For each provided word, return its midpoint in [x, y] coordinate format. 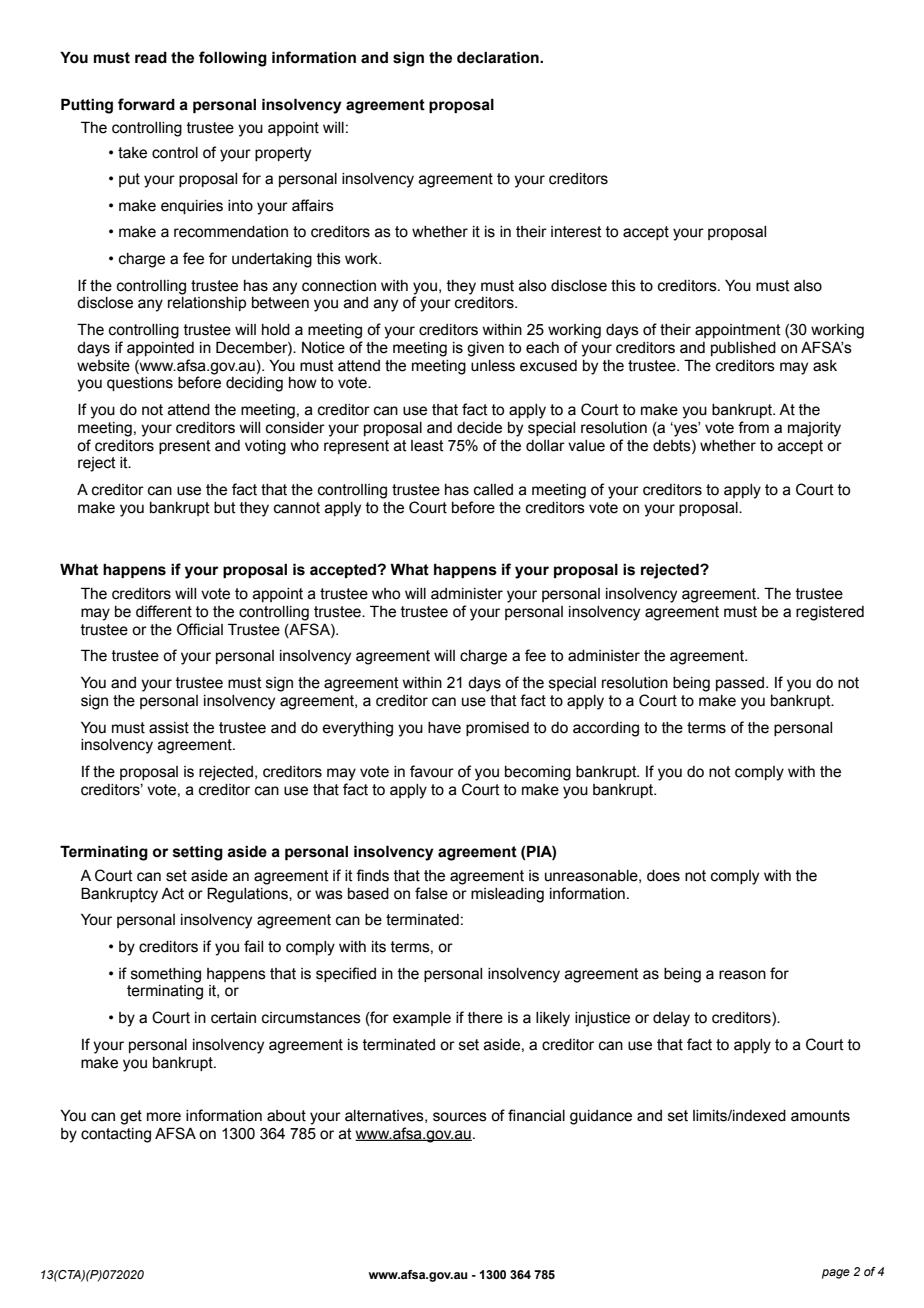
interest [576, 232]
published [743, 349]
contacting [116, 1135]
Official [200, 629]
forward [146, 104]
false [431, 893]
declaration [499, 57]
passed [741, 684]
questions [140, 384]
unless [493, 366]
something [166, 975]
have [444, 728]
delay [671, 1019]
